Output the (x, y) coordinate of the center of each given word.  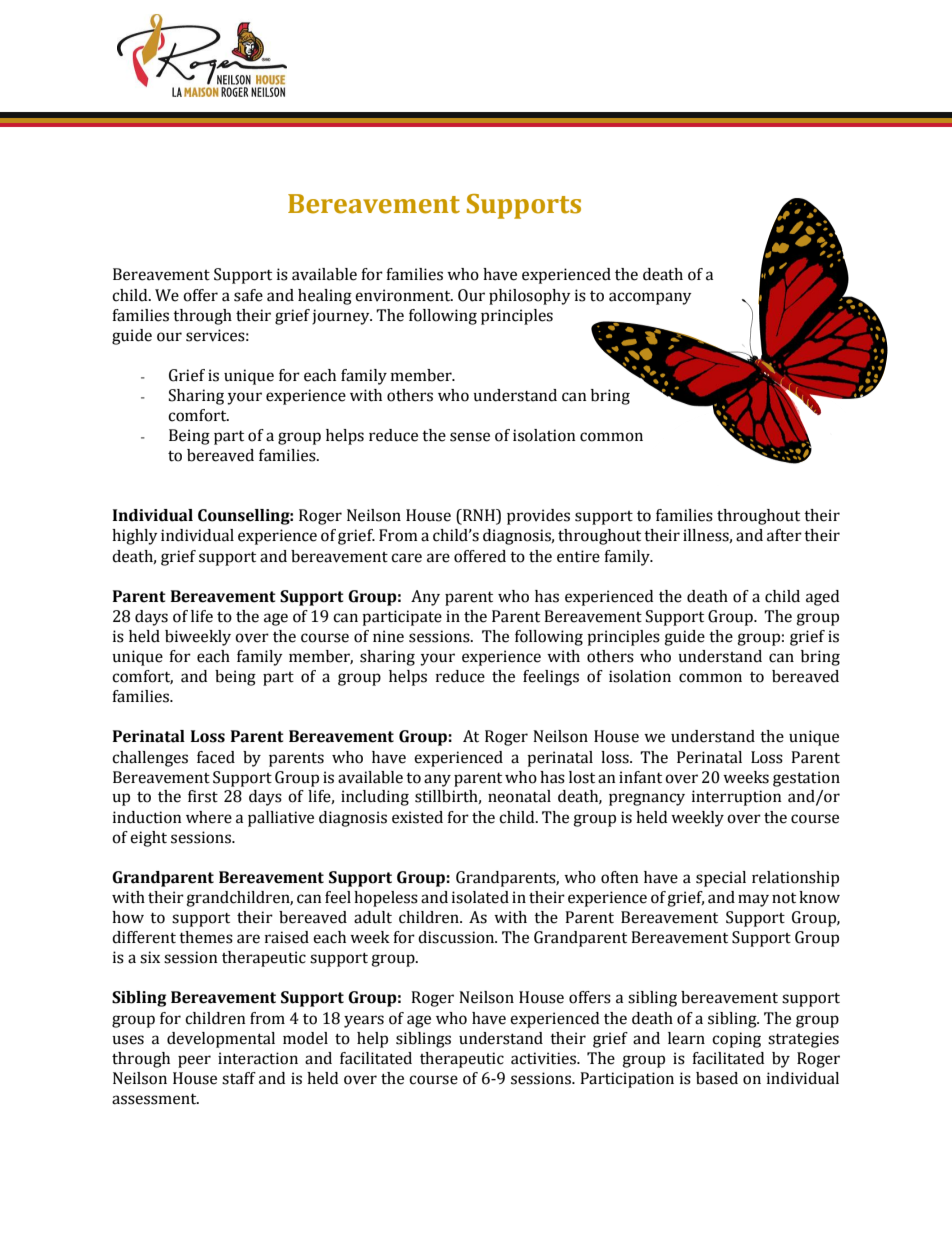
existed (417, 817)
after (784, 535)
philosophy (530, 297)
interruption (737, 798)
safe (248, 295)
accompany (650, 298)
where (209, 817)
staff (239, 1078)
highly (135, 537)
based (717, 1078)
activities (544, 1058)
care (406, 558)
